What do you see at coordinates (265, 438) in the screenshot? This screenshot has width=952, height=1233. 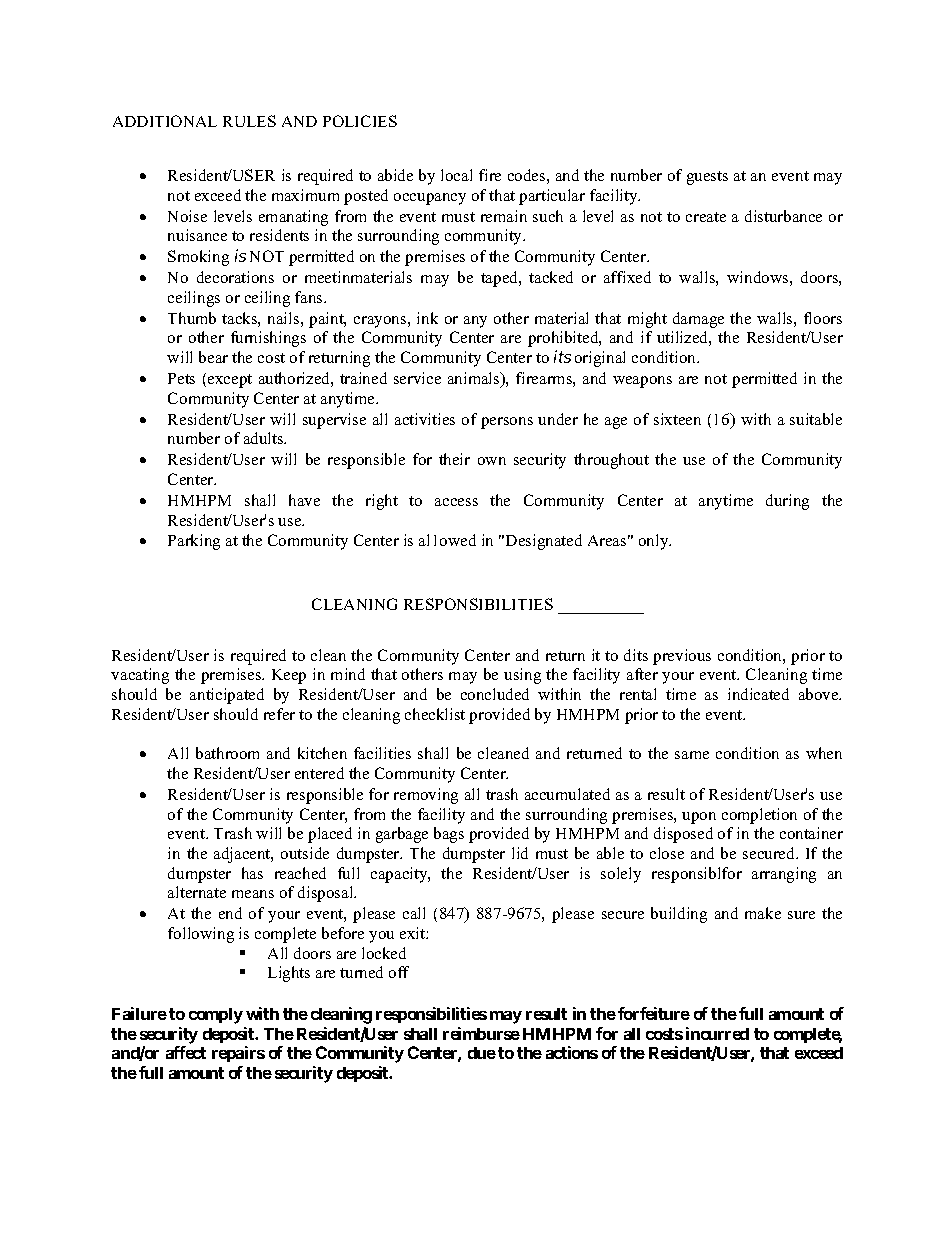 I see `adults` at bounding box center [265, 438].
